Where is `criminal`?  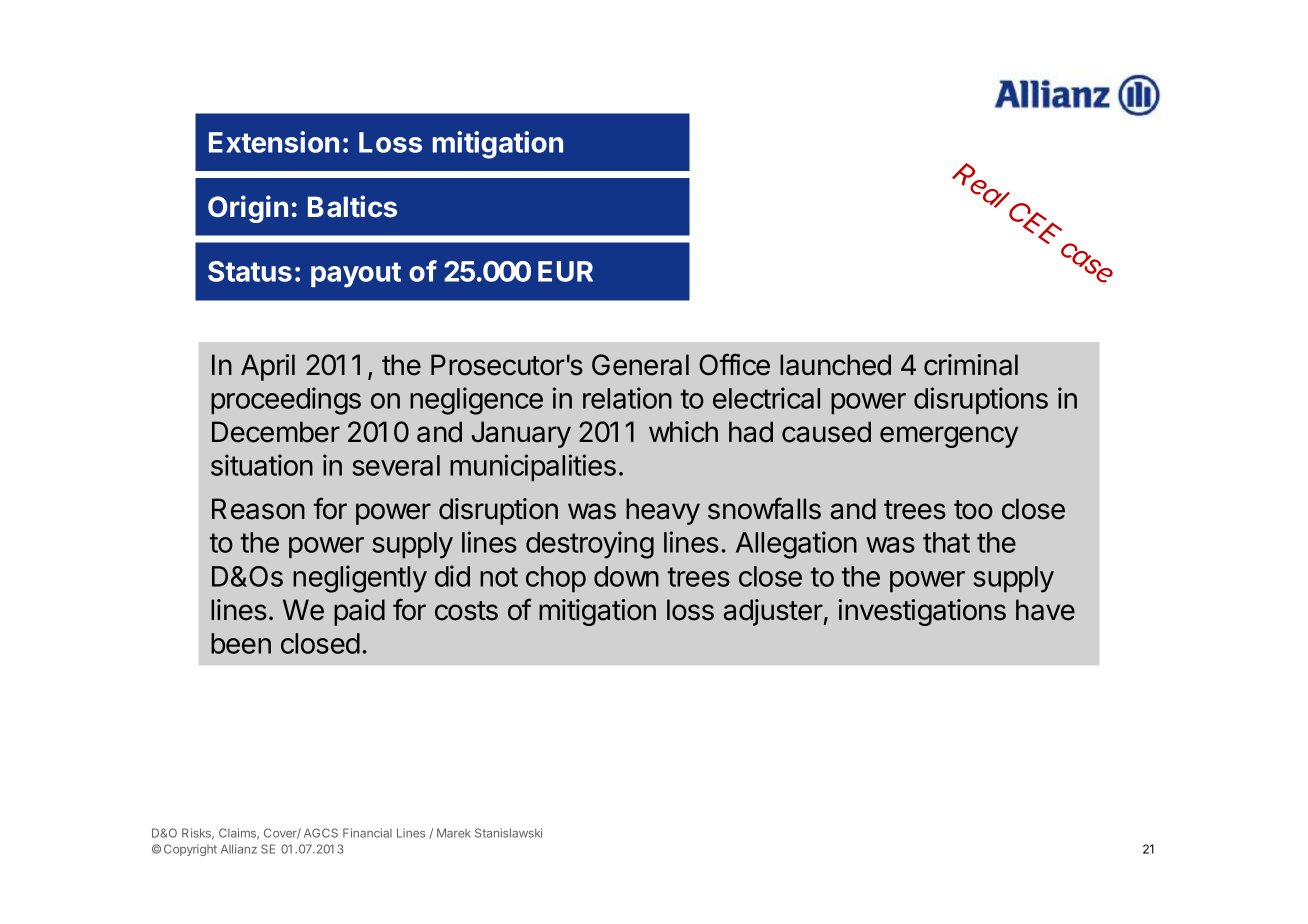
criminal is located at coordinates (971, 365).
